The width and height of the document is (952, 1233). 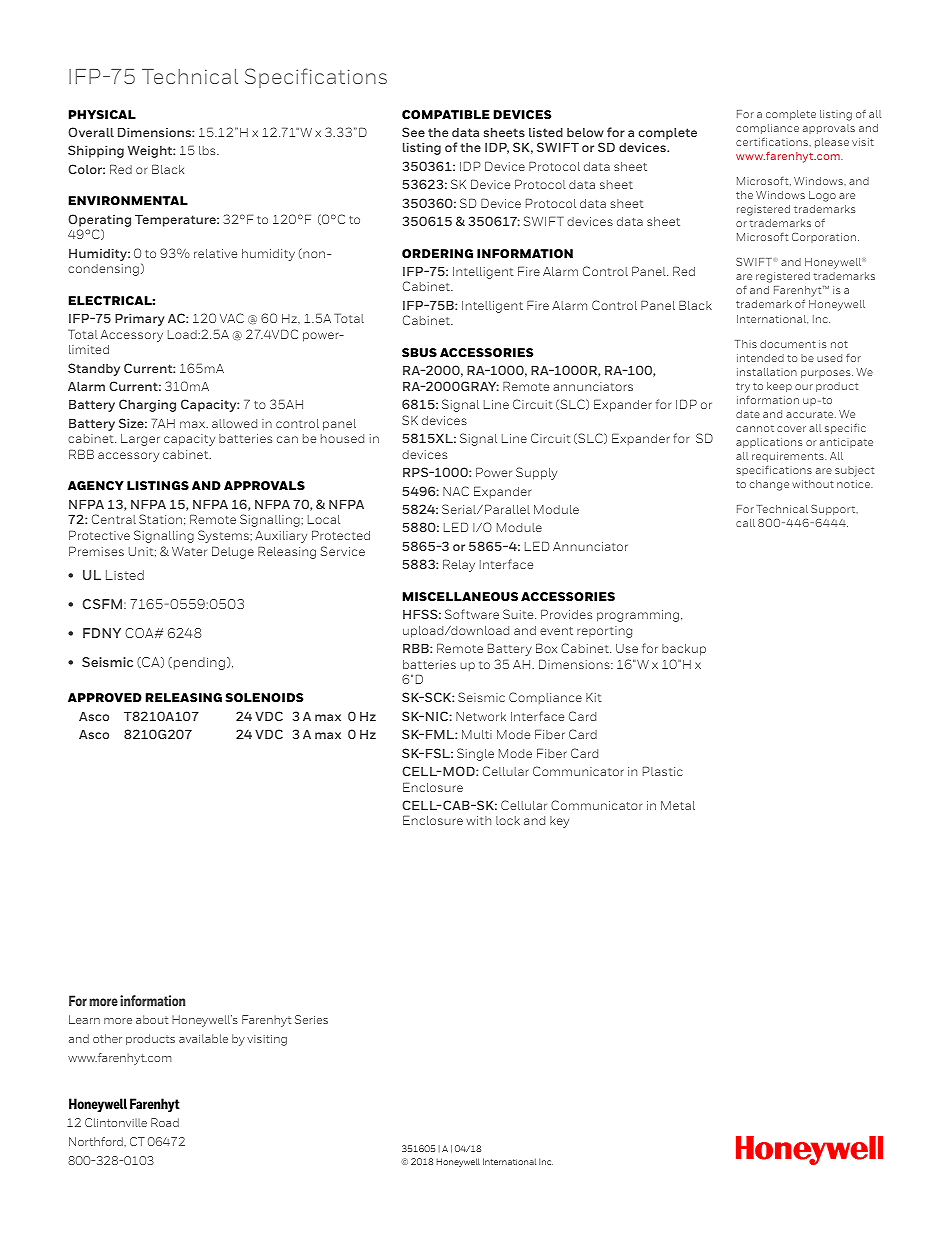 I want to click on COMPATIBLE, so click(x=446, y=114).
